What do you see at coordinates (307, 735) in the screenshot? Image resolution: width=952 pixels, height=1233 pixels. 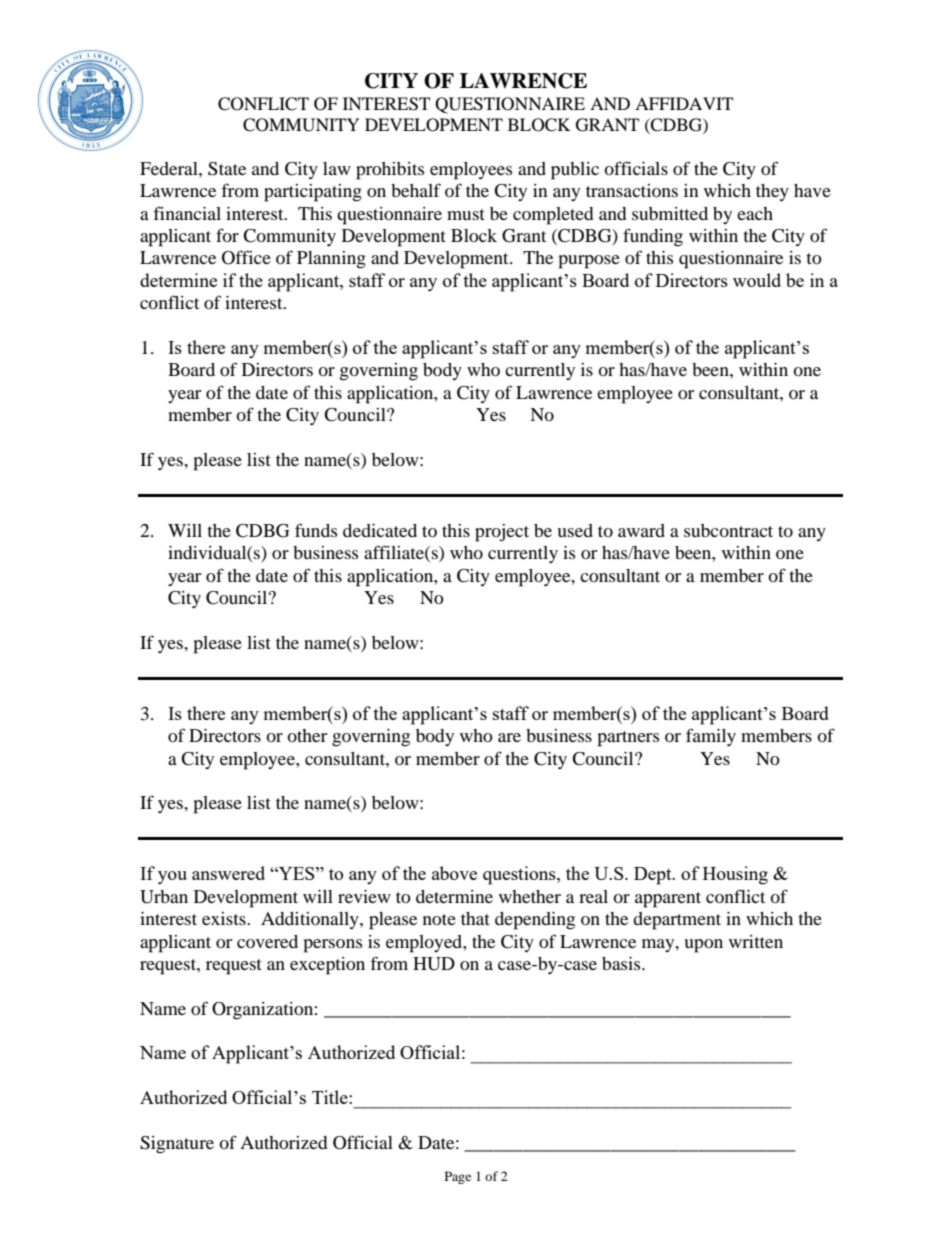 I see `other` at bounding box center [307, 735].
